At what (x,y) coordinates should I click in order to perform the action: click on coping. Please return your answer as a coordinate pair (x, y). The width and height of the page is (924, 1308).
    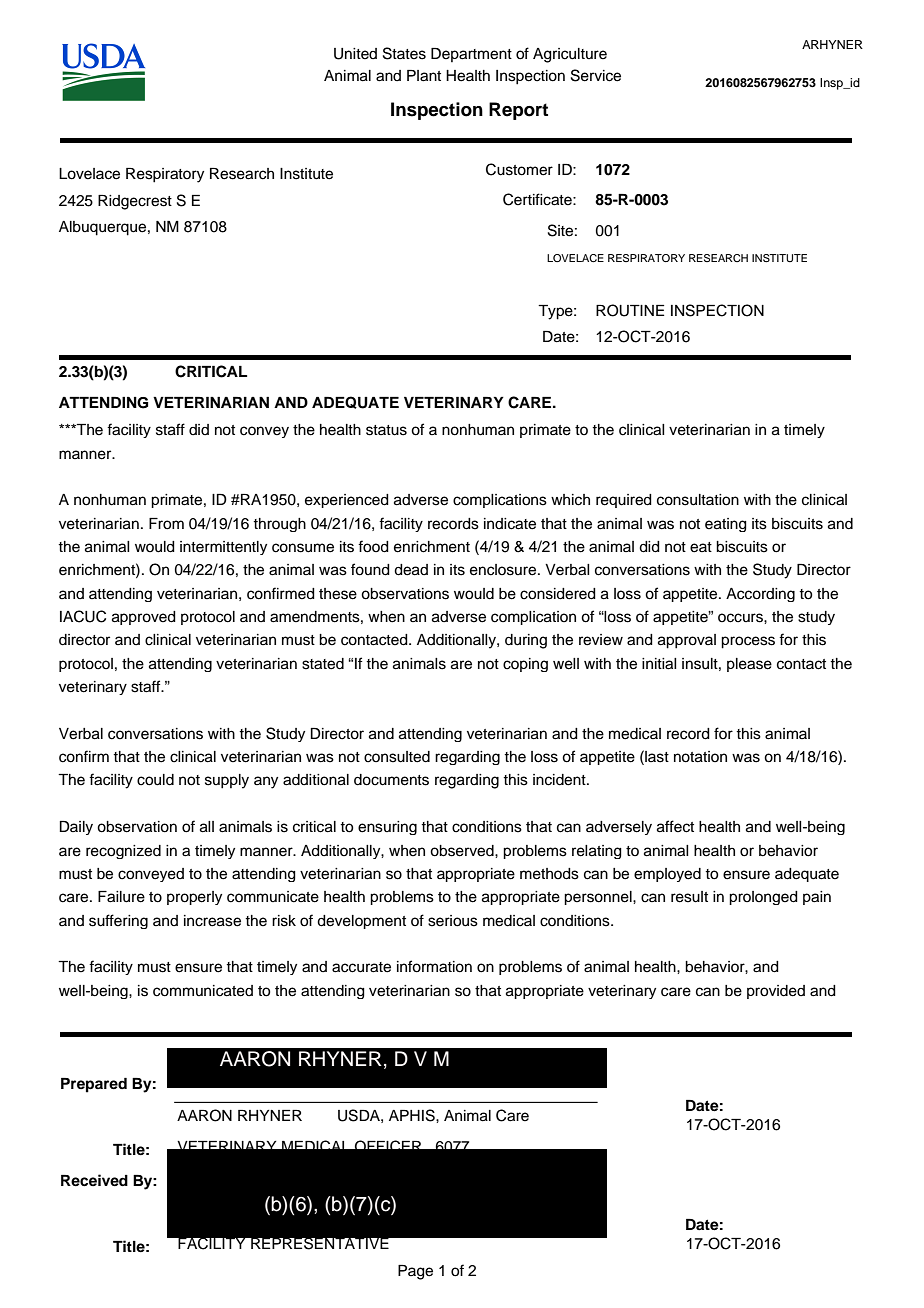
    Looking at the image, I should click on (525, 665).
